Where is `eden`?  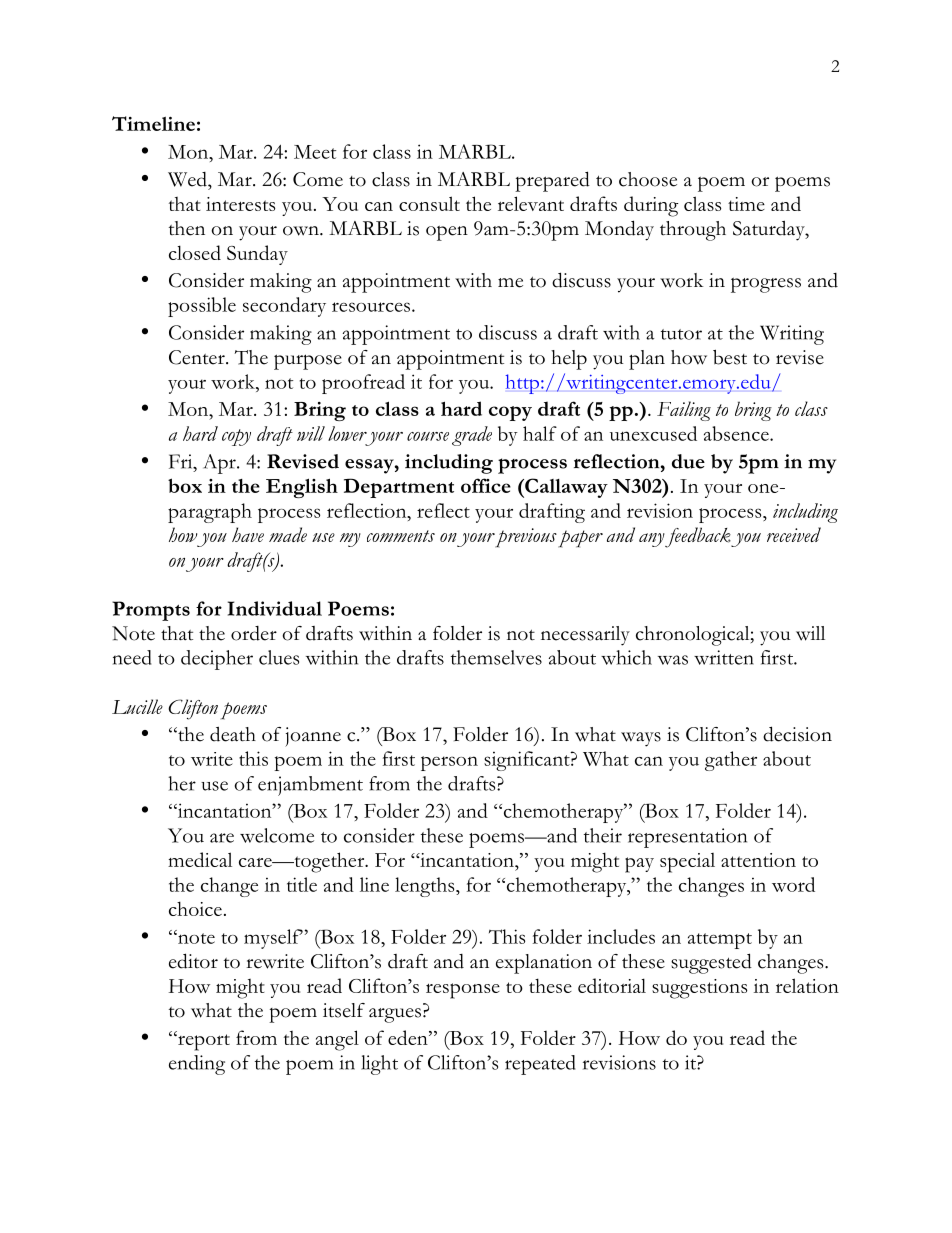 eden is located at coordinates (409, 1037).
